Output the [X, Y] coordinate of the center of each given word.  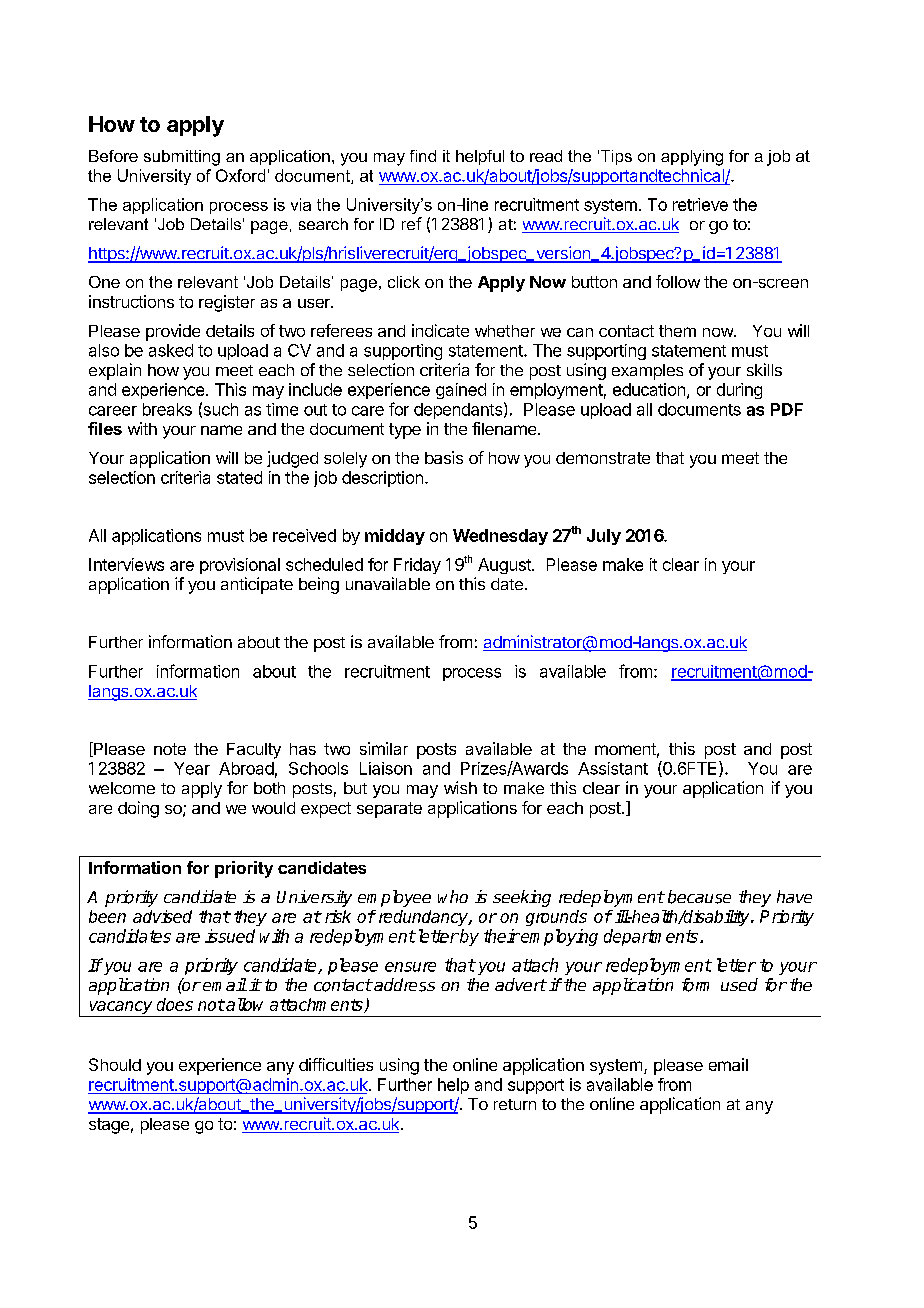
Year [192, 768]
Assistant [613, 768]
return [515, 1104]
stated [239, 477]
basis [444, 457]
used [739, 984]
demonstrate [603, 458]
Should [115, 1064]
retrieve [700, 204]
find [423, 156]
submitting [182, 158]
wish [460, 787]
